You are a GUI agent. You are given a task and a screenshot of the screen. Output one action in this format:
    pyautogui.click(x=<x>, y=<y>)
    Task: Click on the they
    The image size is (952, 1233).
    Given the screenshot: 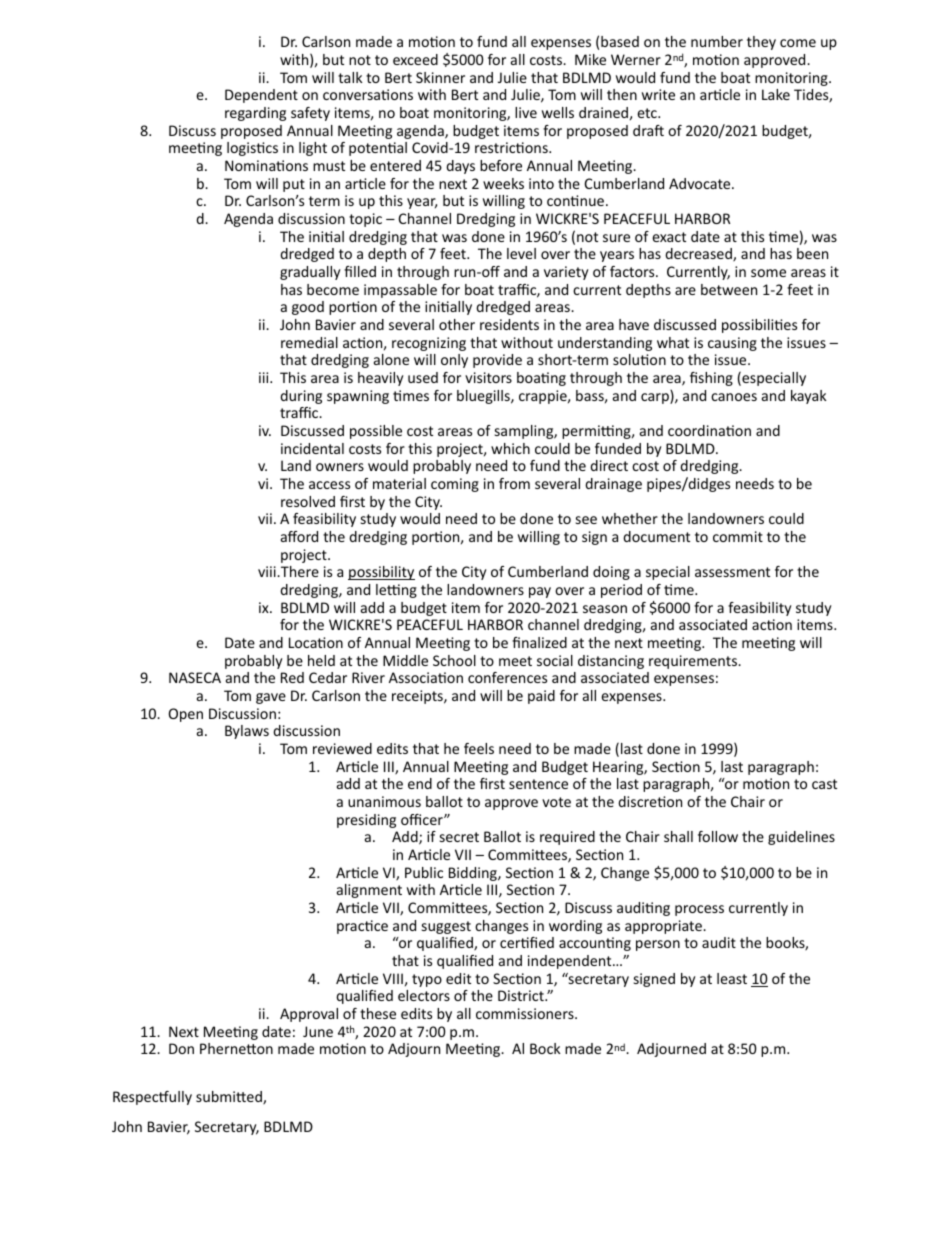 What is the action you would take?
    pyautogui.click(x=761, y=43)
